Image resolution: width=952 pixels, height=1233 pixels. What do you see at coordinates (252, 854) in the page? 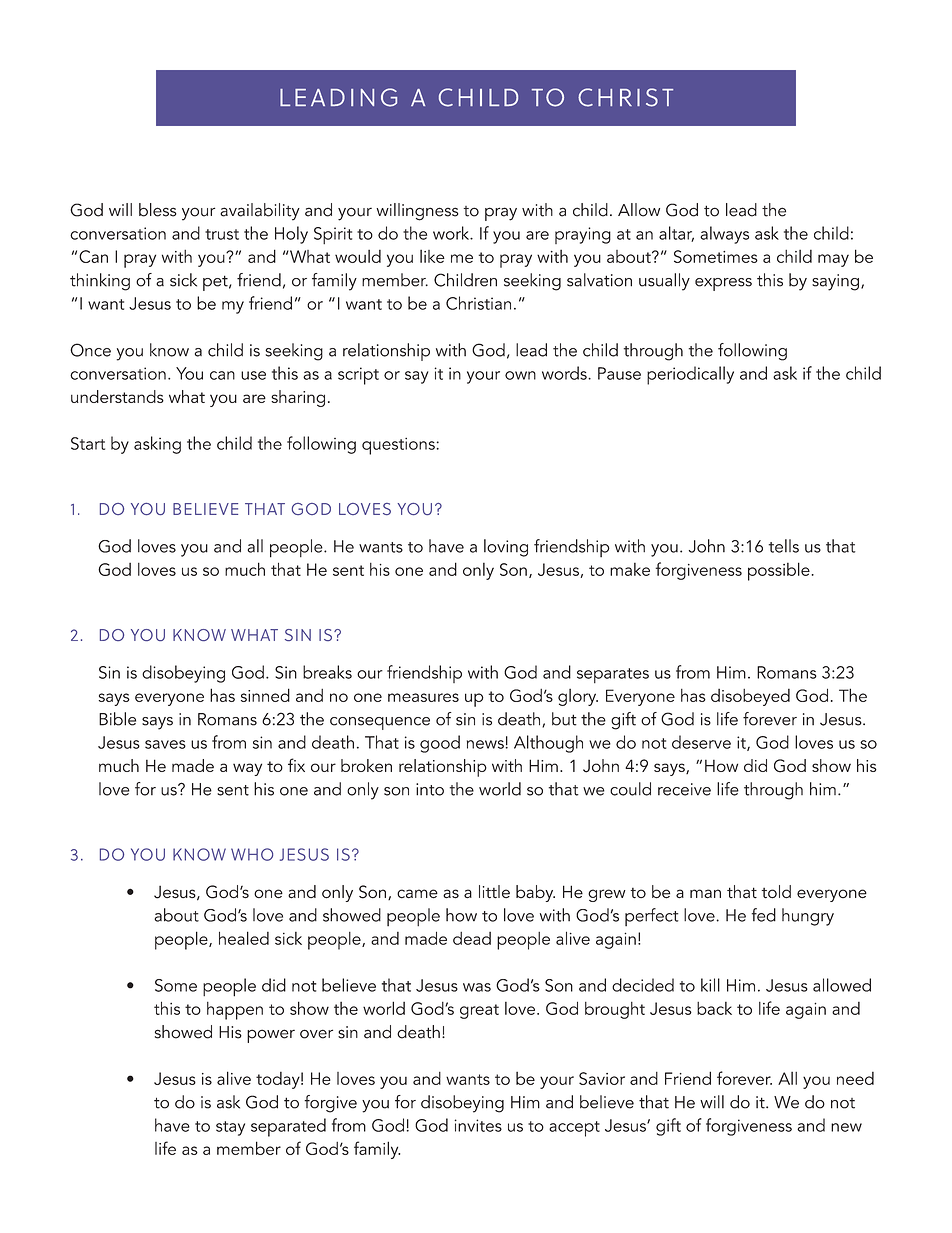
I see `WHO` at bounding box center [252, 854].
